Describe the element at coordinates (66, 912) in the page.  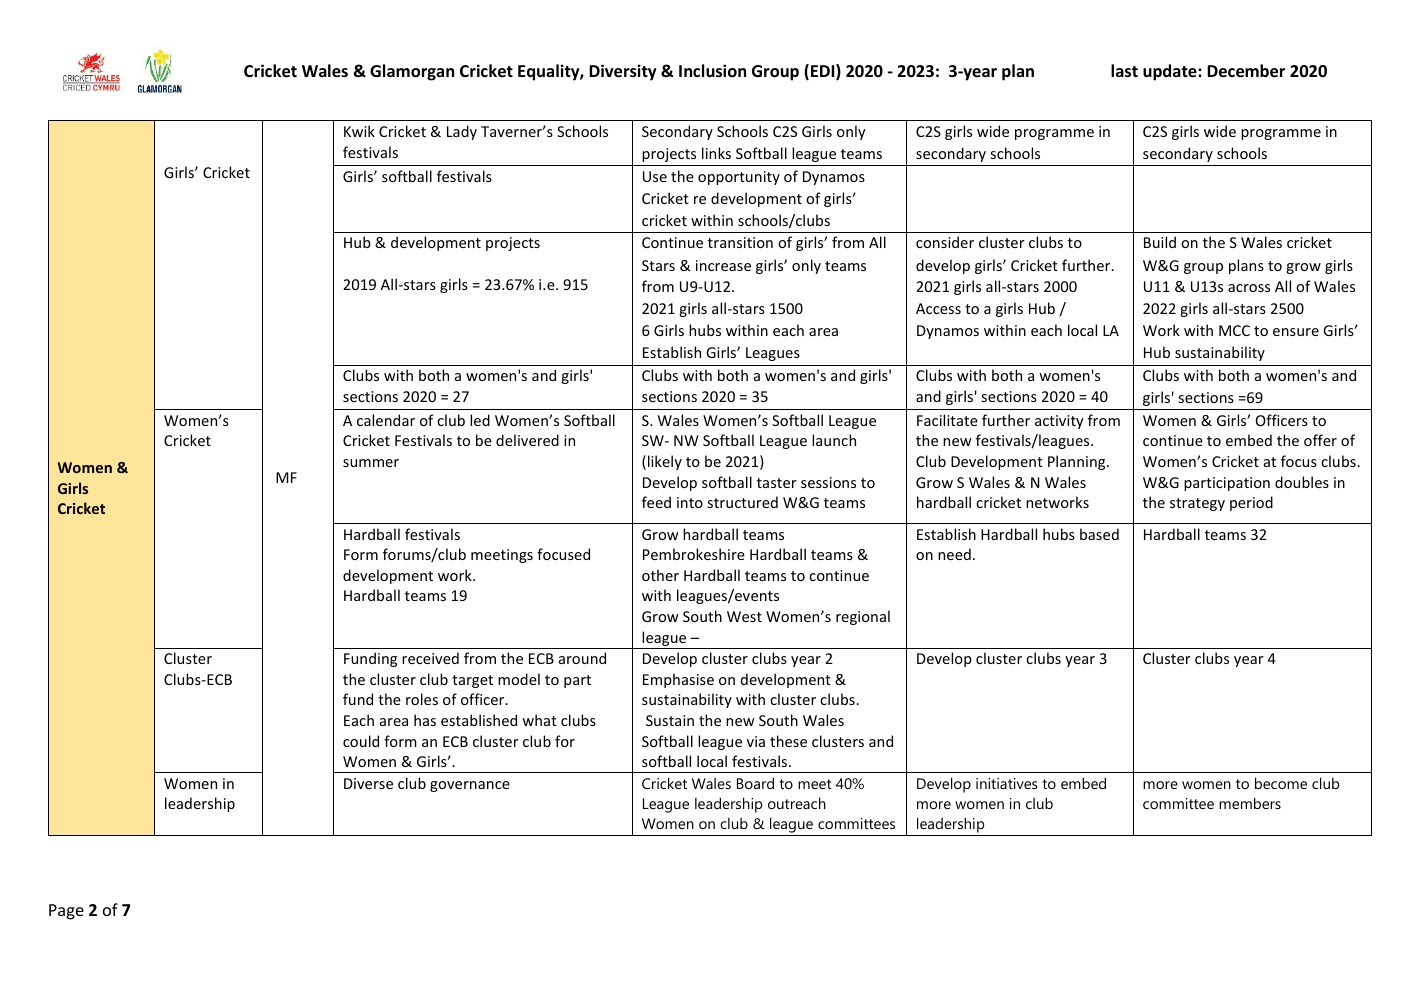
I see `Page` at that location.
